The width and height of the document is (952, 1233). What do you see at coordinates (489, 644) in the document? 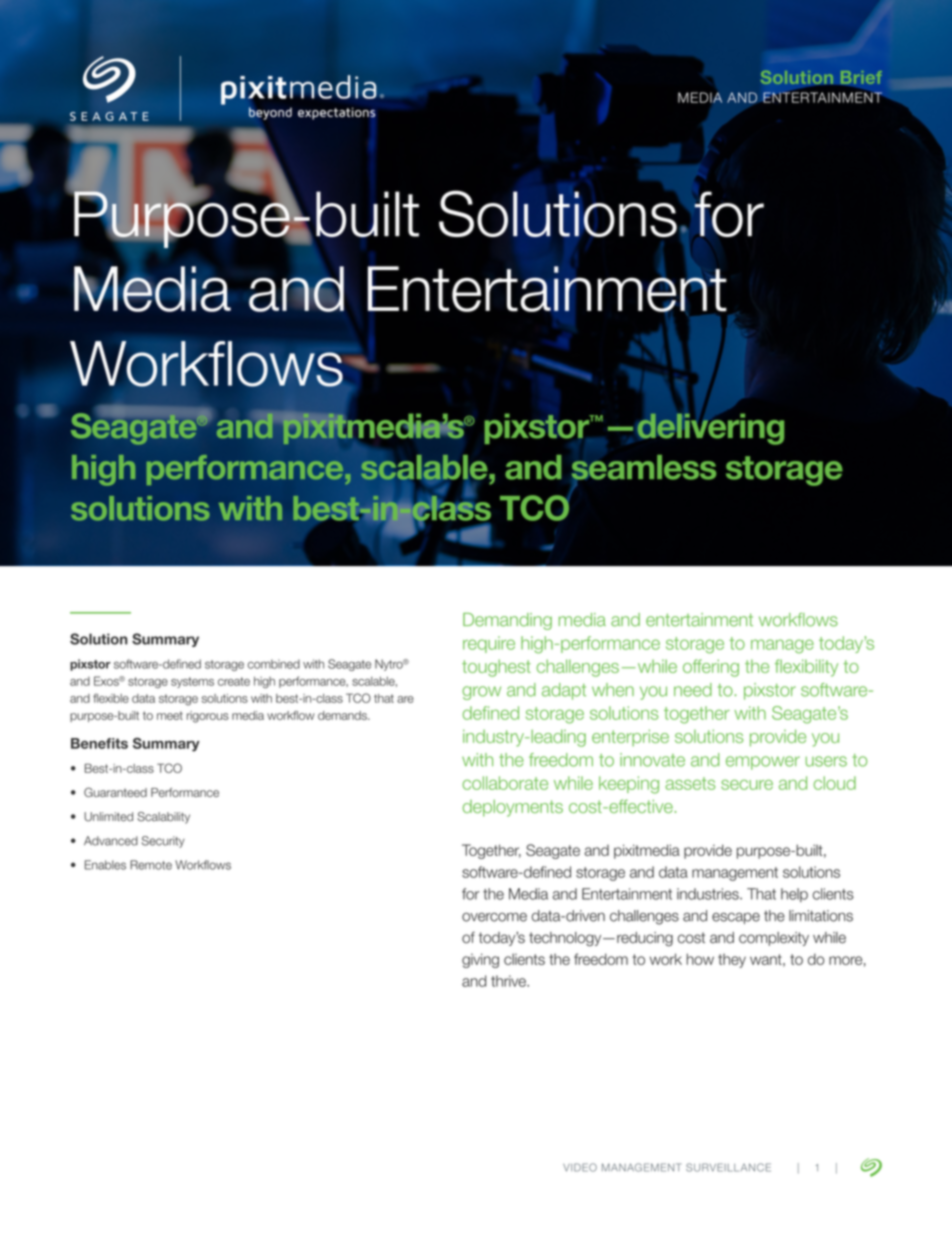
I see `require` at bounding box center [489, 644].
